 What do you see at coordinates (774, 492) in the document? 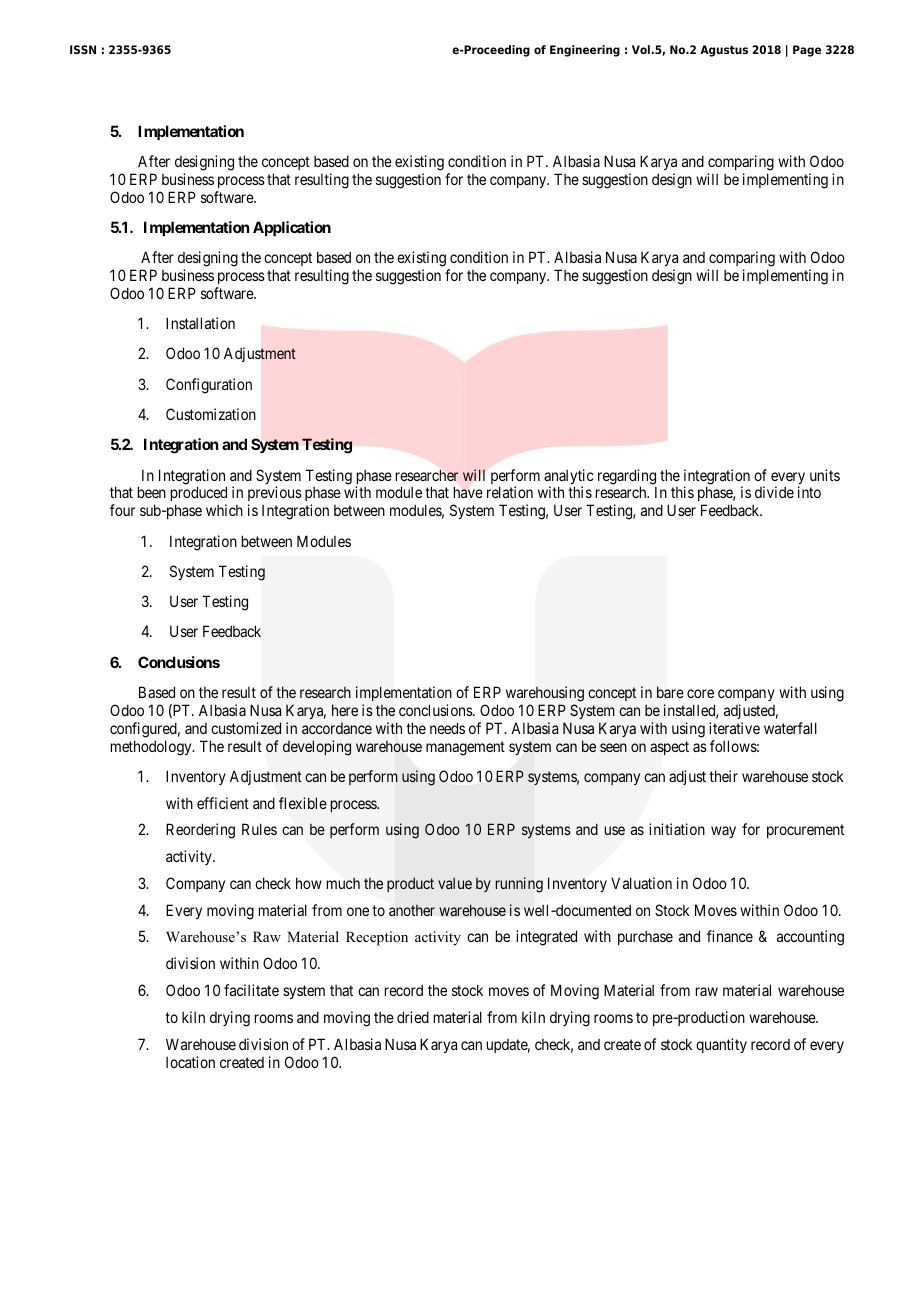
I see `divide` at bounding box center [774, 492].
